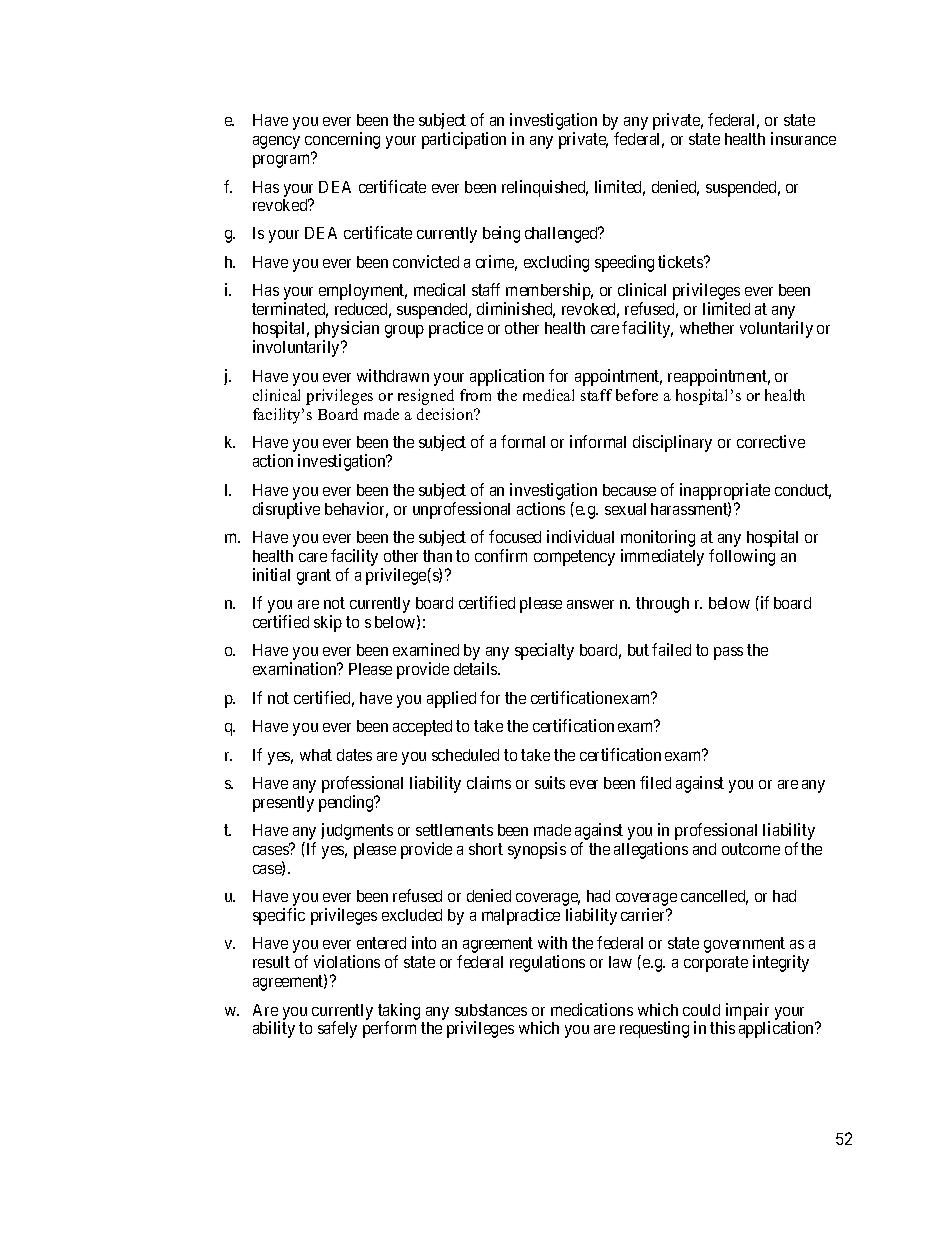 The image size is (952, 1233). I want to click on relinquished, so click(545, 188).
